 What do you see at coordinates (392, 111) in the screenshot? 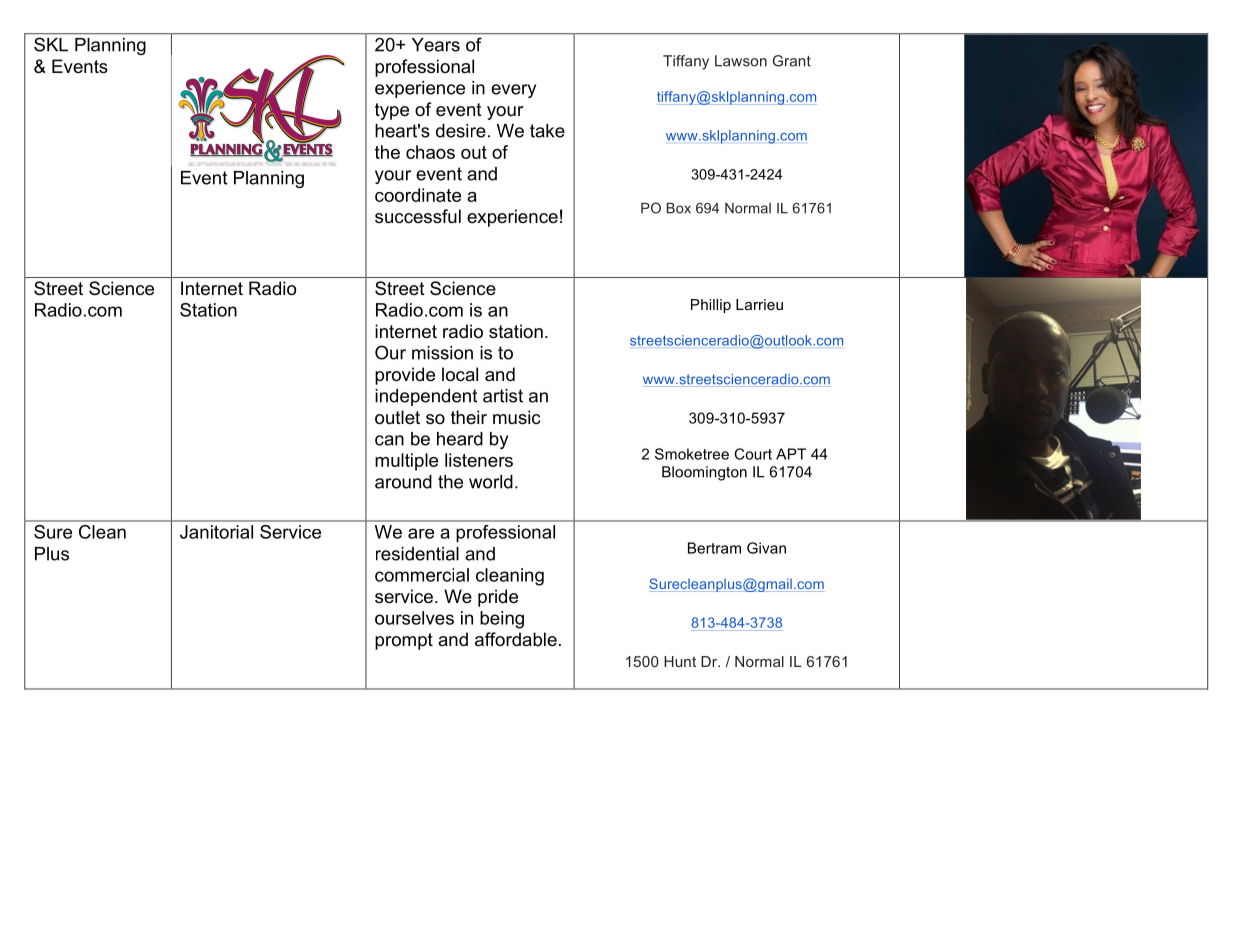
I see `type` at bounding box center [392, 111].
